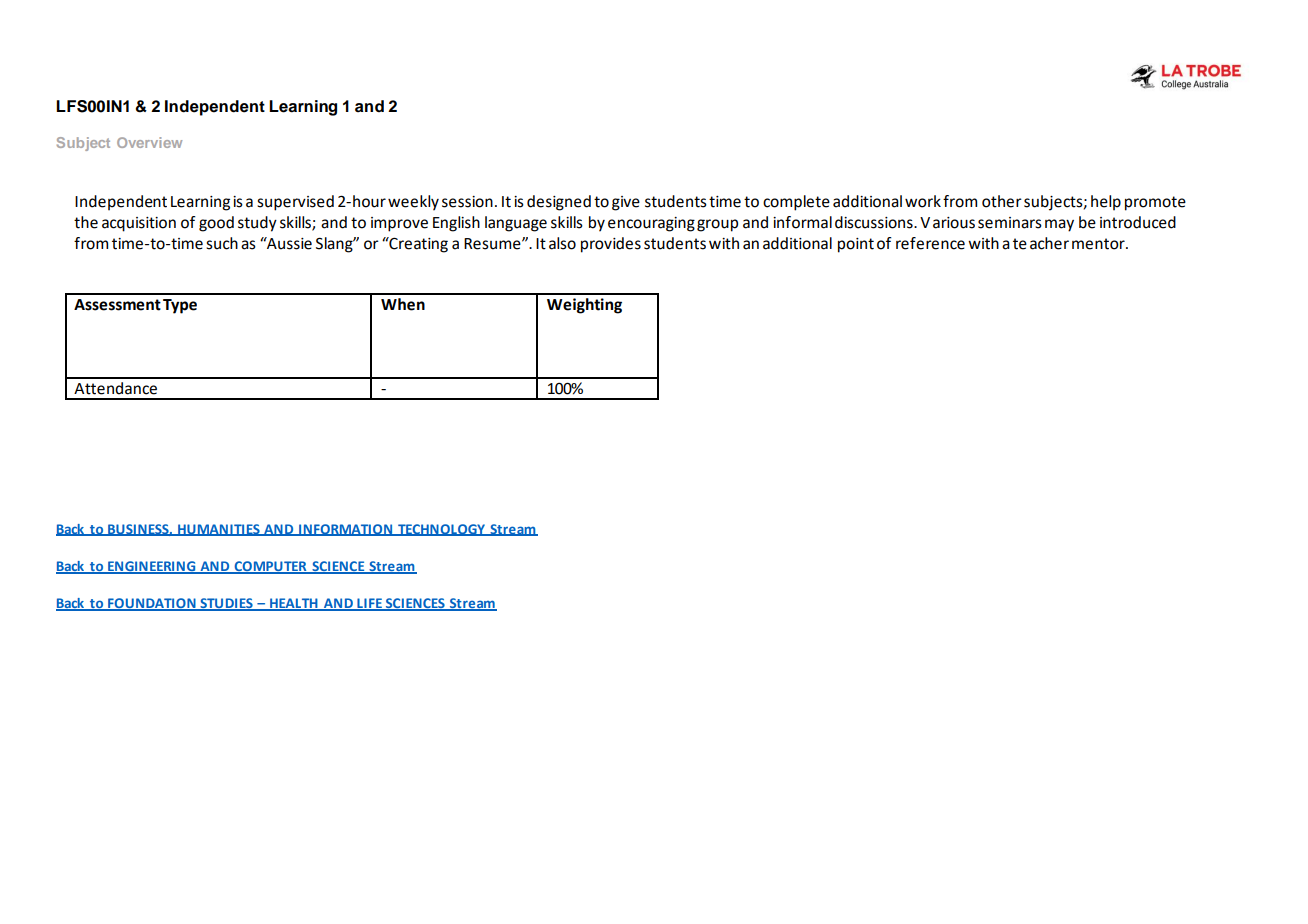  What do you see at coordinates (226, 604) in the screenshot?
I see `STUDIES` at bounding box center [226, 604].
